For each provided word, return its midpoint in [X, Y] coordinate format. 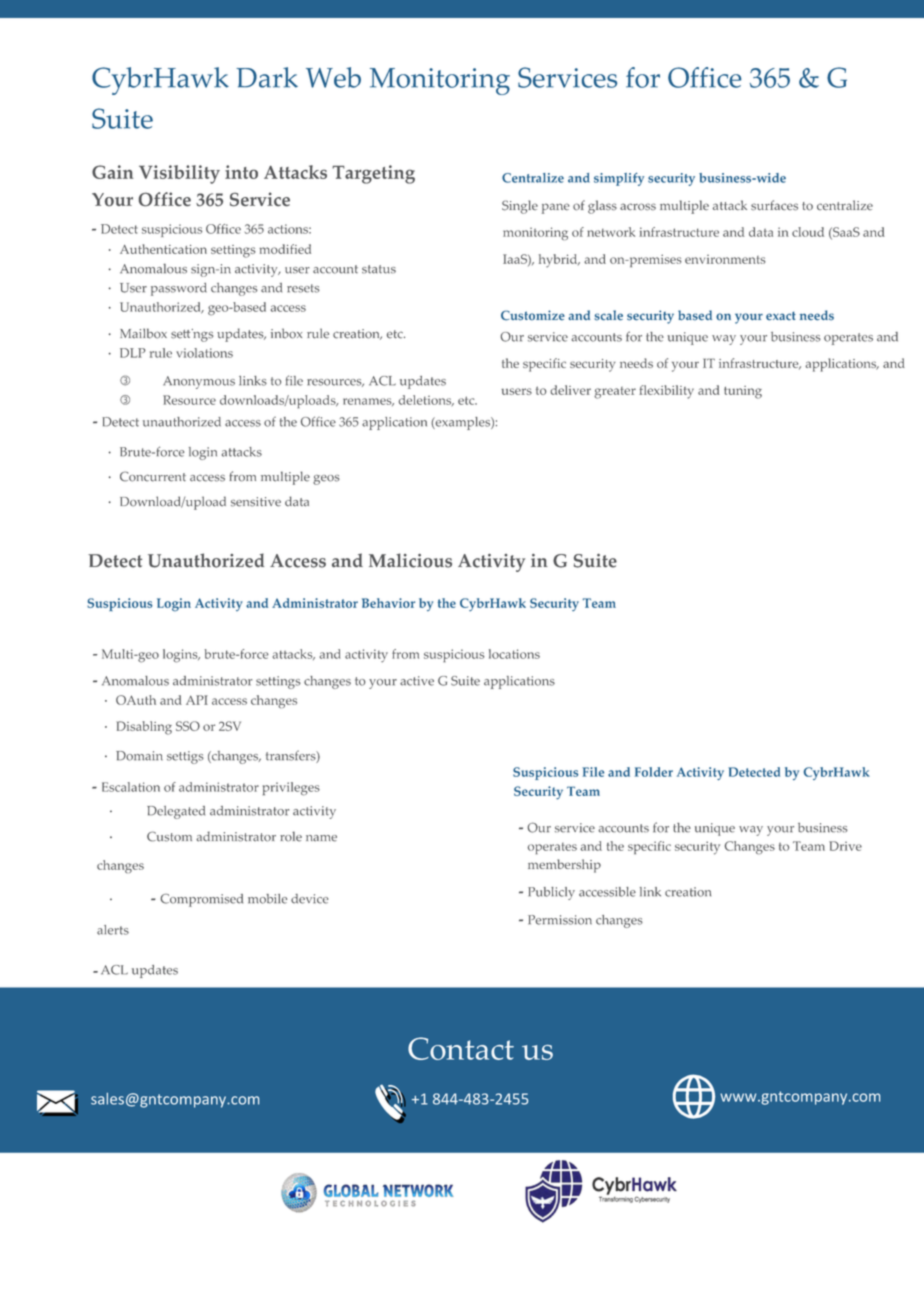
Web [333, 77]
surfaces [774, 205]
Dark [267, 77]
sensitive [256, 502]
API [197, 700]
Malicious [410, 560]
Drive [845, 846]
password [179, 289]
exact [781, 316]
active [417, 681]
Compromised [202, 900]
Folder [654, 772]
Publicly [551, 893]
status [379, 269]
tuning [743, 392]
